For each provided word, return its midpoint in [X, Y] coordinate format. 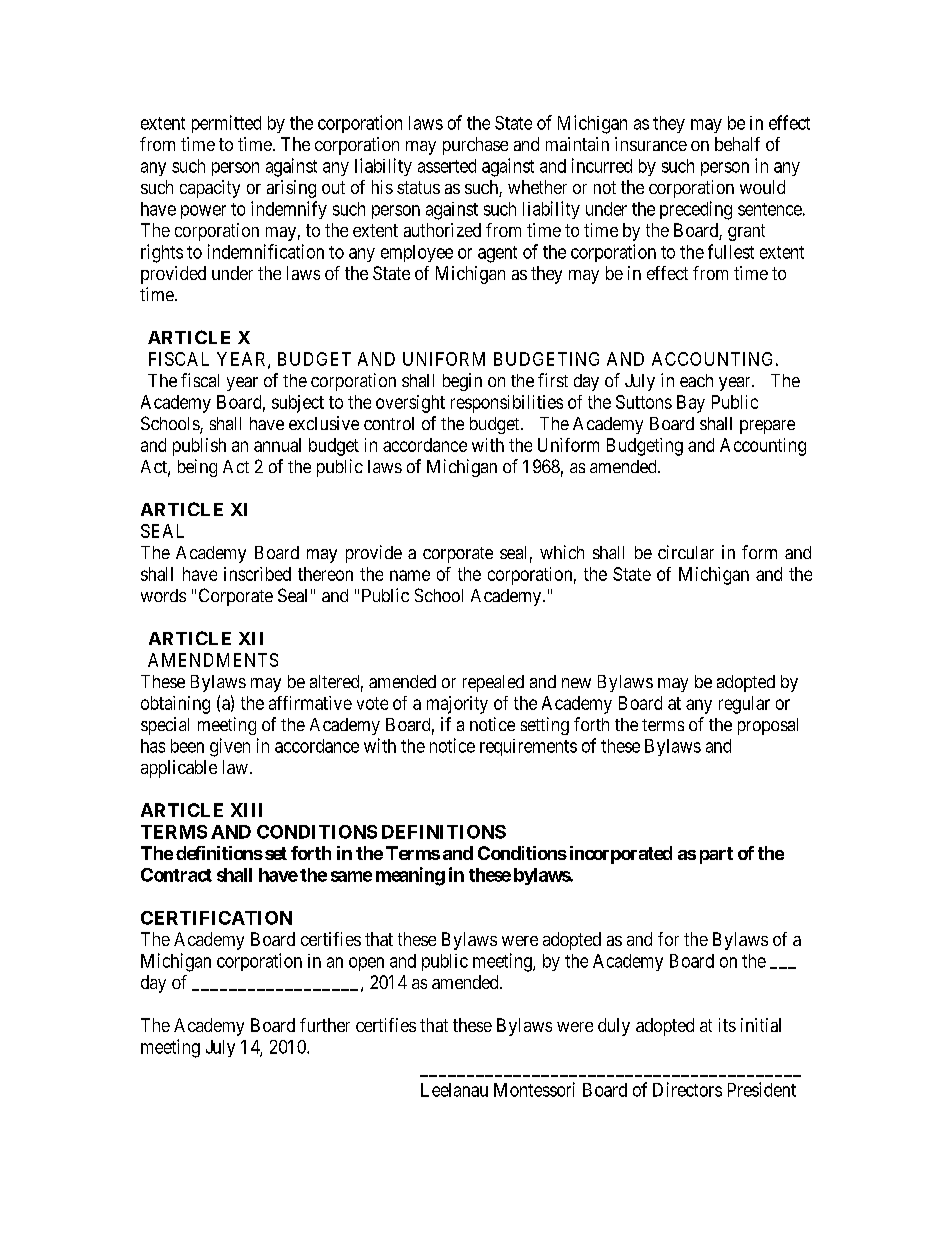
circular [686, 552]
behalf [737, 144]
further [325, 1025]
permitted [226, 124]
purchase [475, 146]
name [410, 575]
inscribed [257, 574]
